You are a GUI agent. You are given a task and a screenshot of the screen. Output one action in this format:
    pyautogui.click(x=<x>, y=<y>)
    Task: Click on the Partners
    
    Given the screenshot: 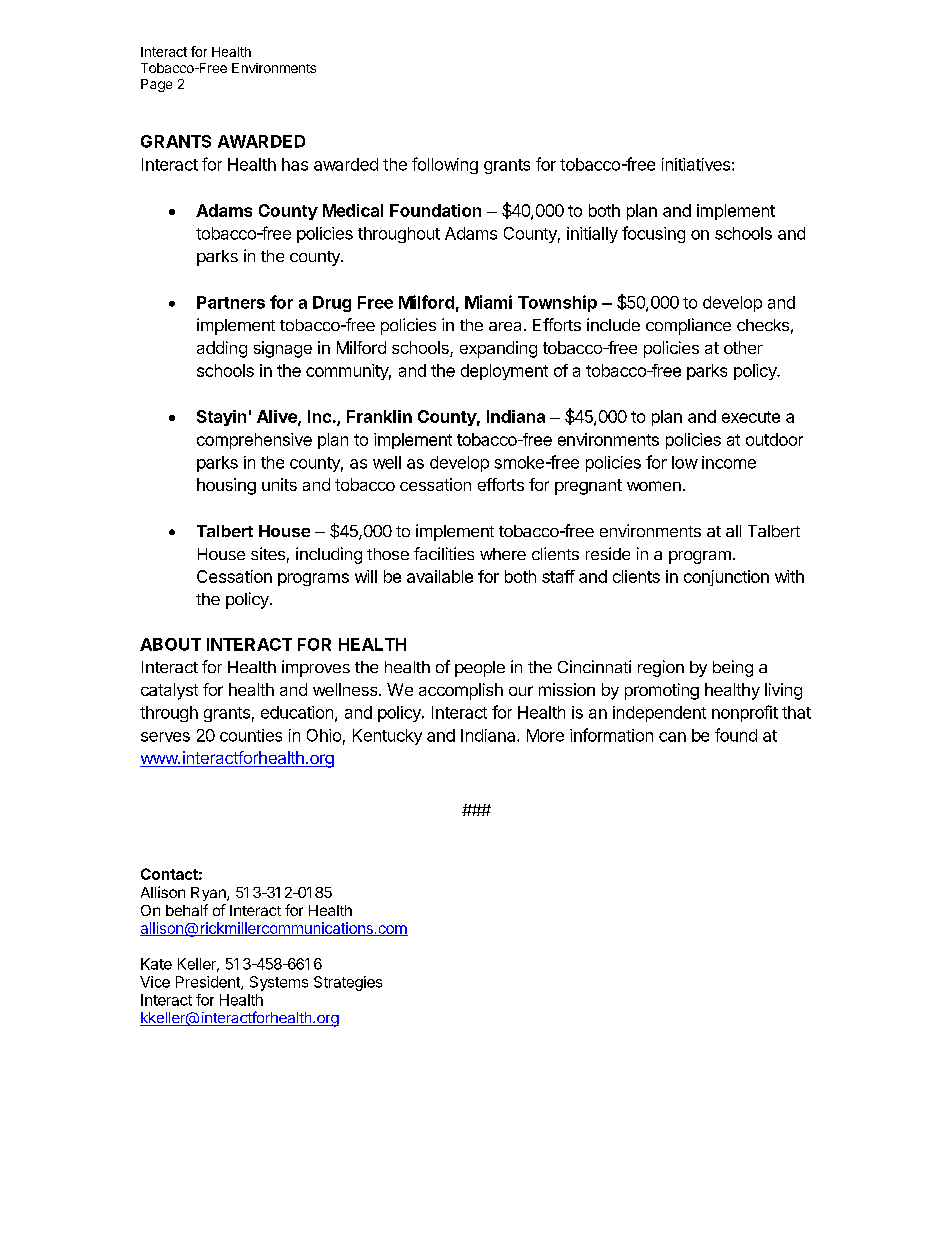 What is the action you would take?
    pyautogui.click(x=231, y=302)
